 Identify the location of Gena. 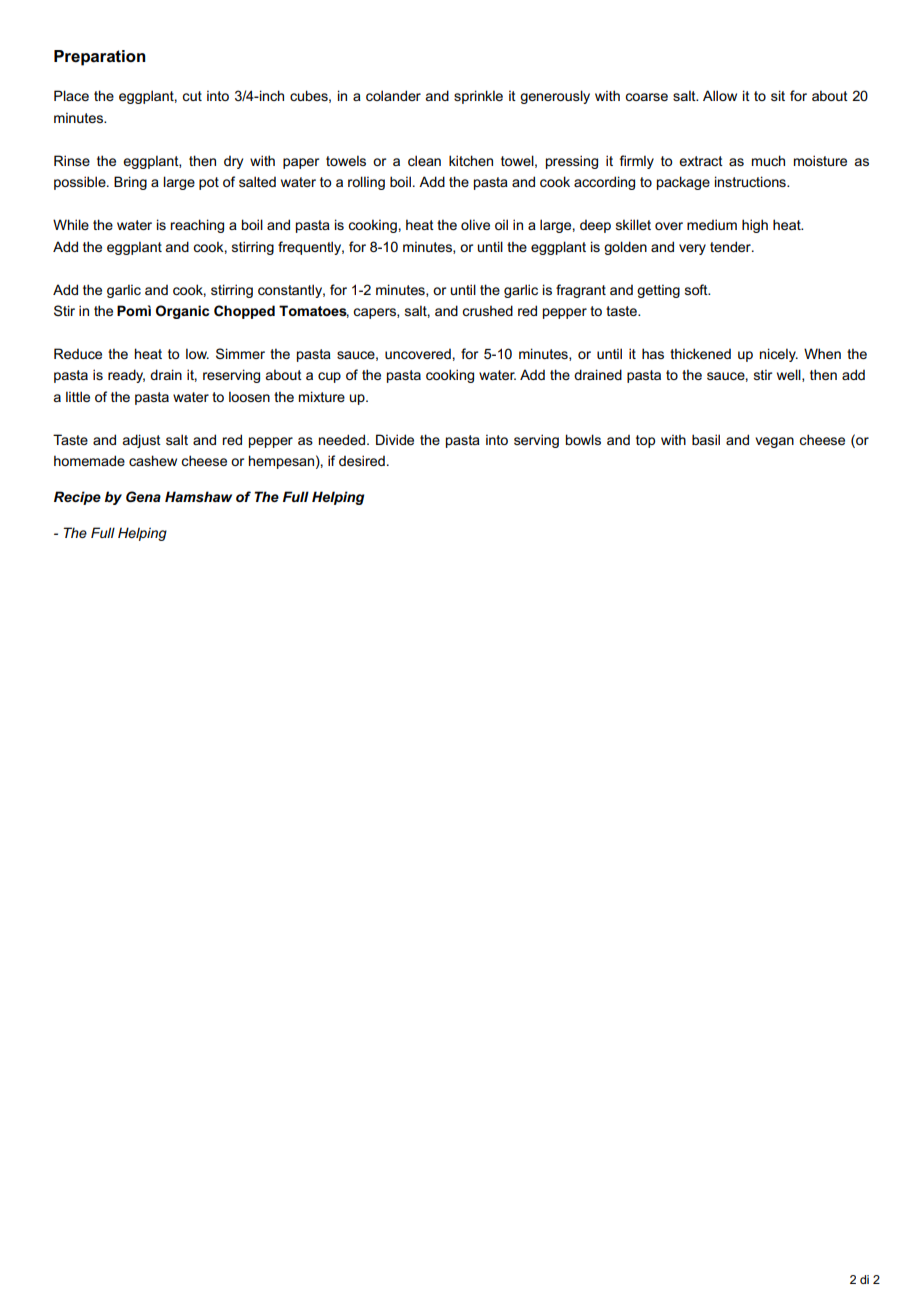
(143, 496).
